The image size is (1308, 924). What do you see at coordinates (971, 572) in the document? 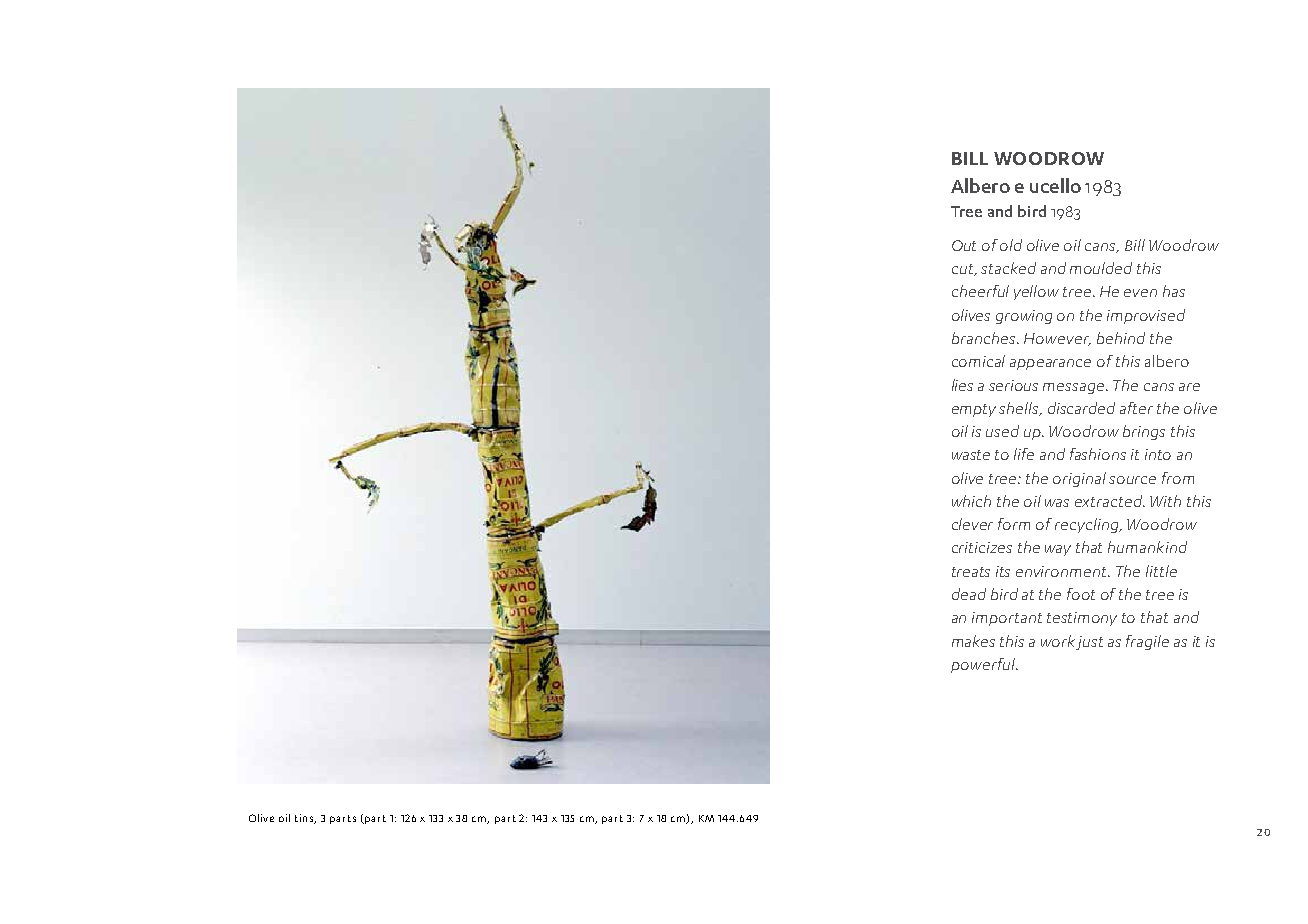
I see `treats` at bounding box center [971, 572].
